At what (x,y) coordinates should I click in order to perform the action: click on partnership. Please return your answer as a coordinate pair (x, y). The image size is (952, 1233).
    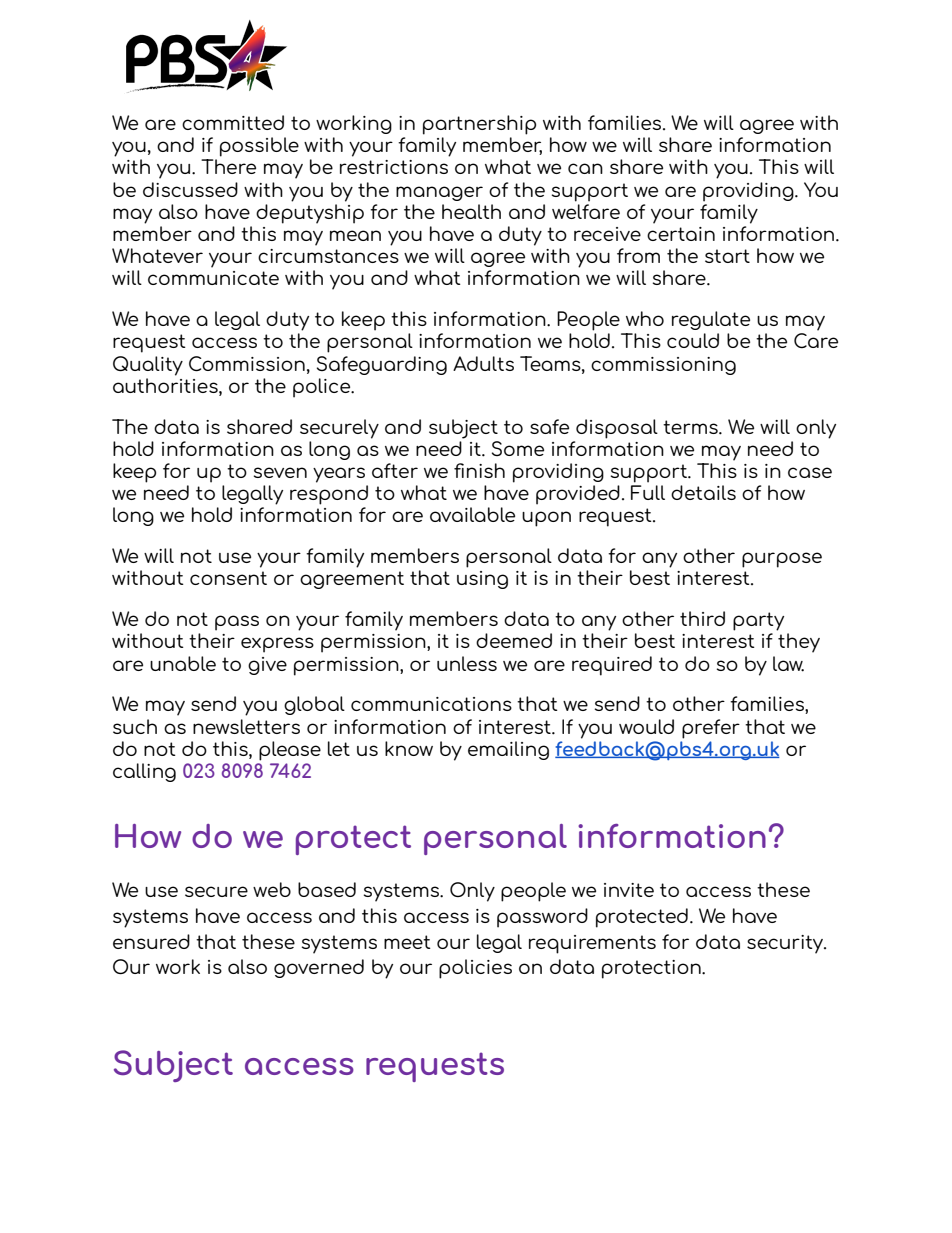
    Looking at the image, I should click on (479, 125).
